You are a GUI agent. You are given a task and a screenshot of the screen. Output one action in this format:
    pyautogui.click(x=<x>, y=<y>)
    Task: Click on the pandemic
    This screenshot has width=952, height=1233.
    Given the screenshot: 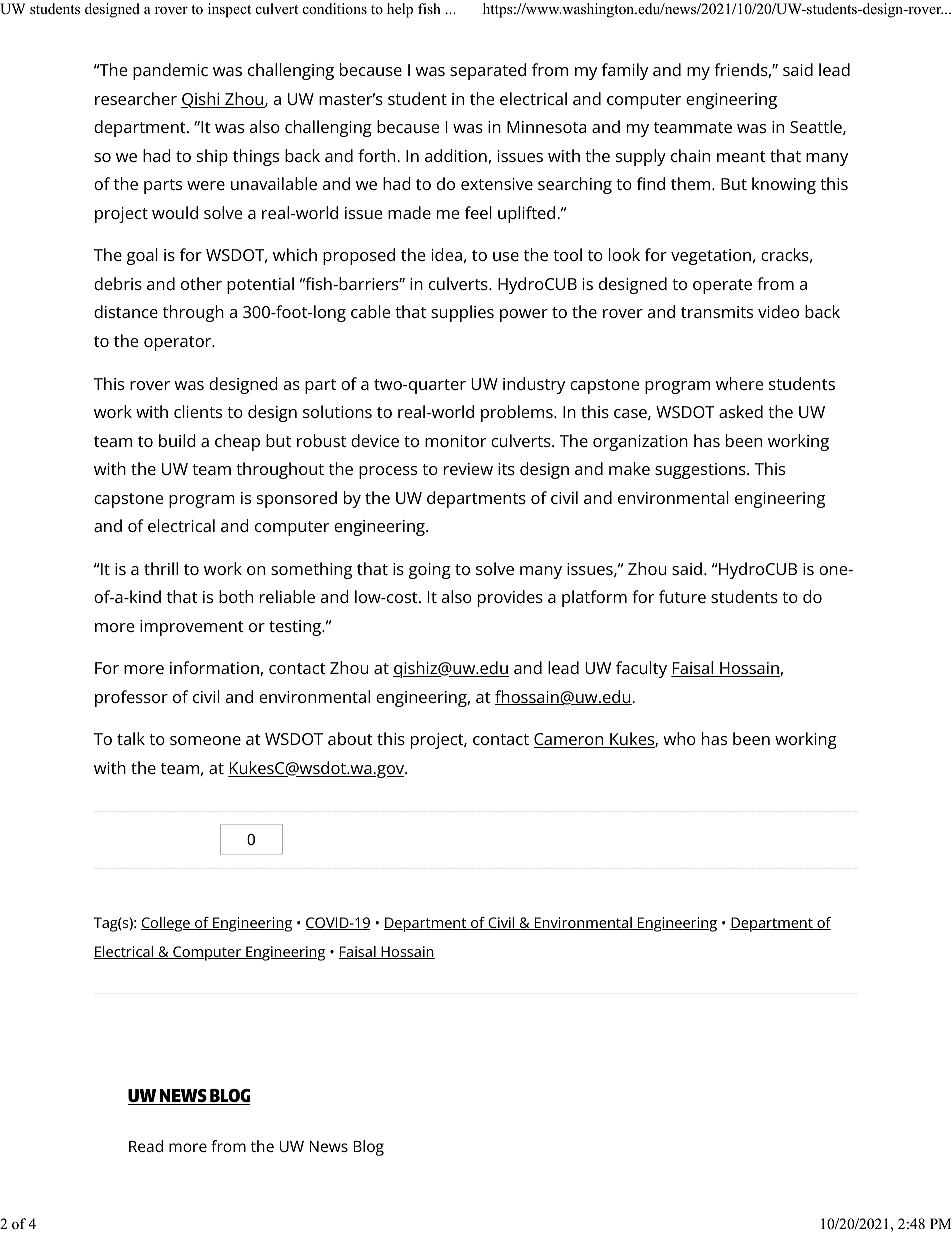 What is the action you would take?
    pyautogui.click(x=170, y=71)
